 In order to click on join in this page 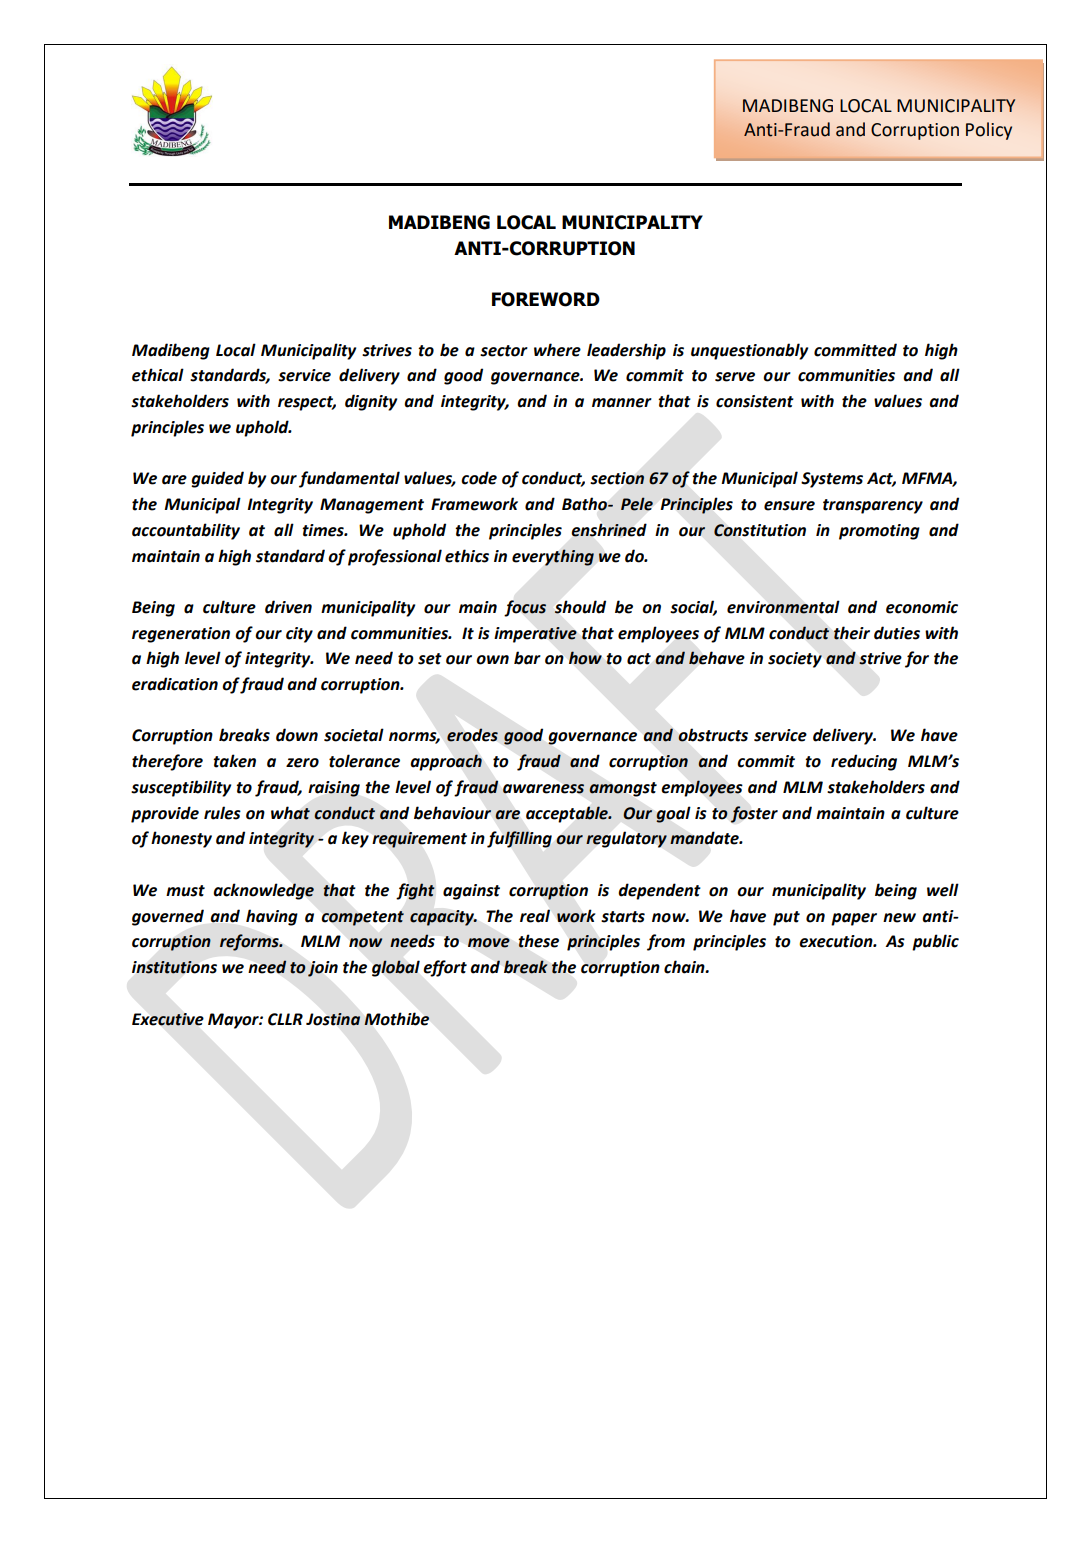, I will do `click(323, 969)`.
